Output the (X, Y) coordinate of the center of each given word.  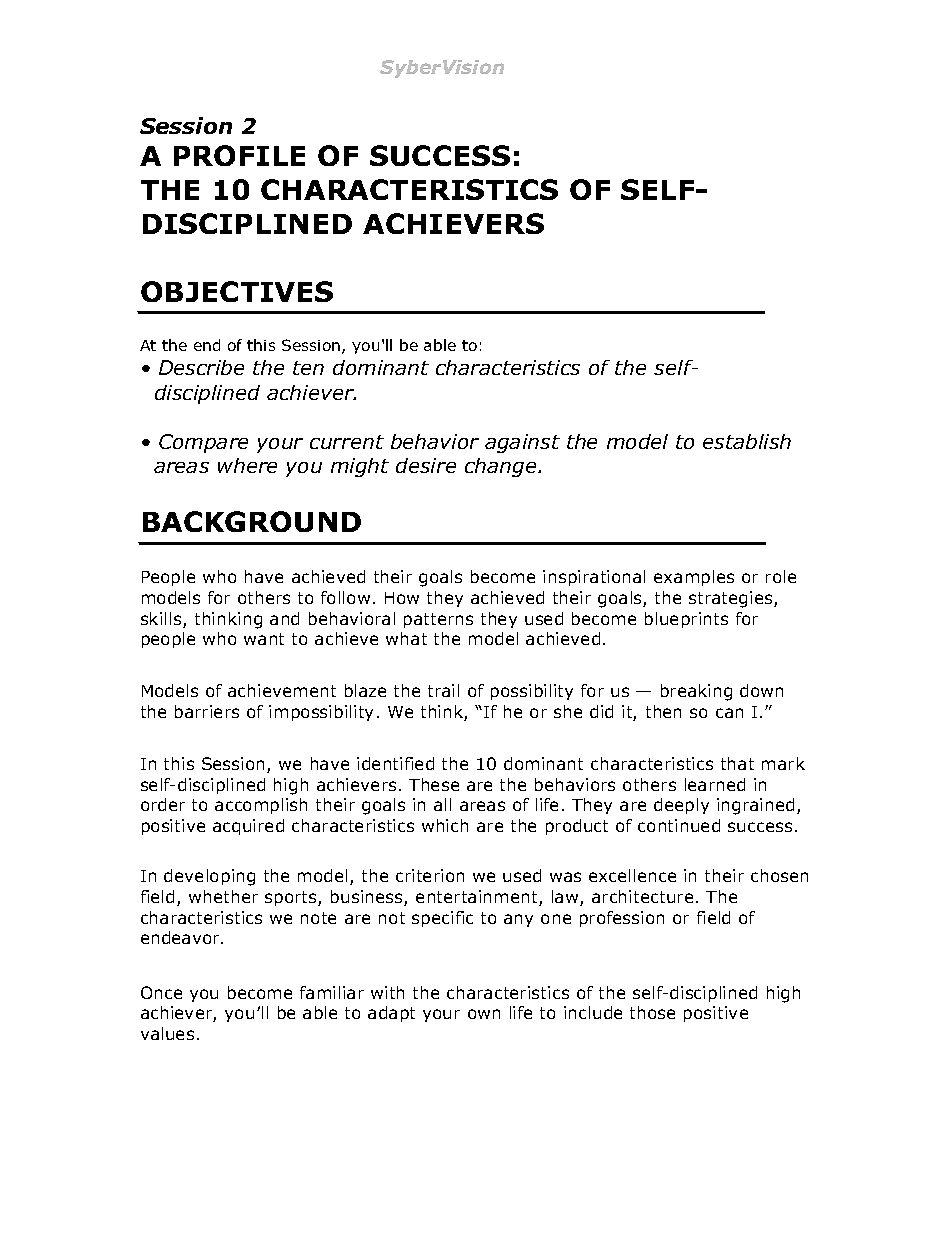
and (284, 618)
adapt (391, 1014)
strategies (732, 599)
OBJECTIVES (237, 291)
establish (747, 441)
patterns (438, 620)
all (442, 804)
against (522, 443)
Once (161, 992)
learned (715, 784)
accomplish (261, 806)
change (502, 467)
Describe (201, 367)
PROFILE (239, 155)
